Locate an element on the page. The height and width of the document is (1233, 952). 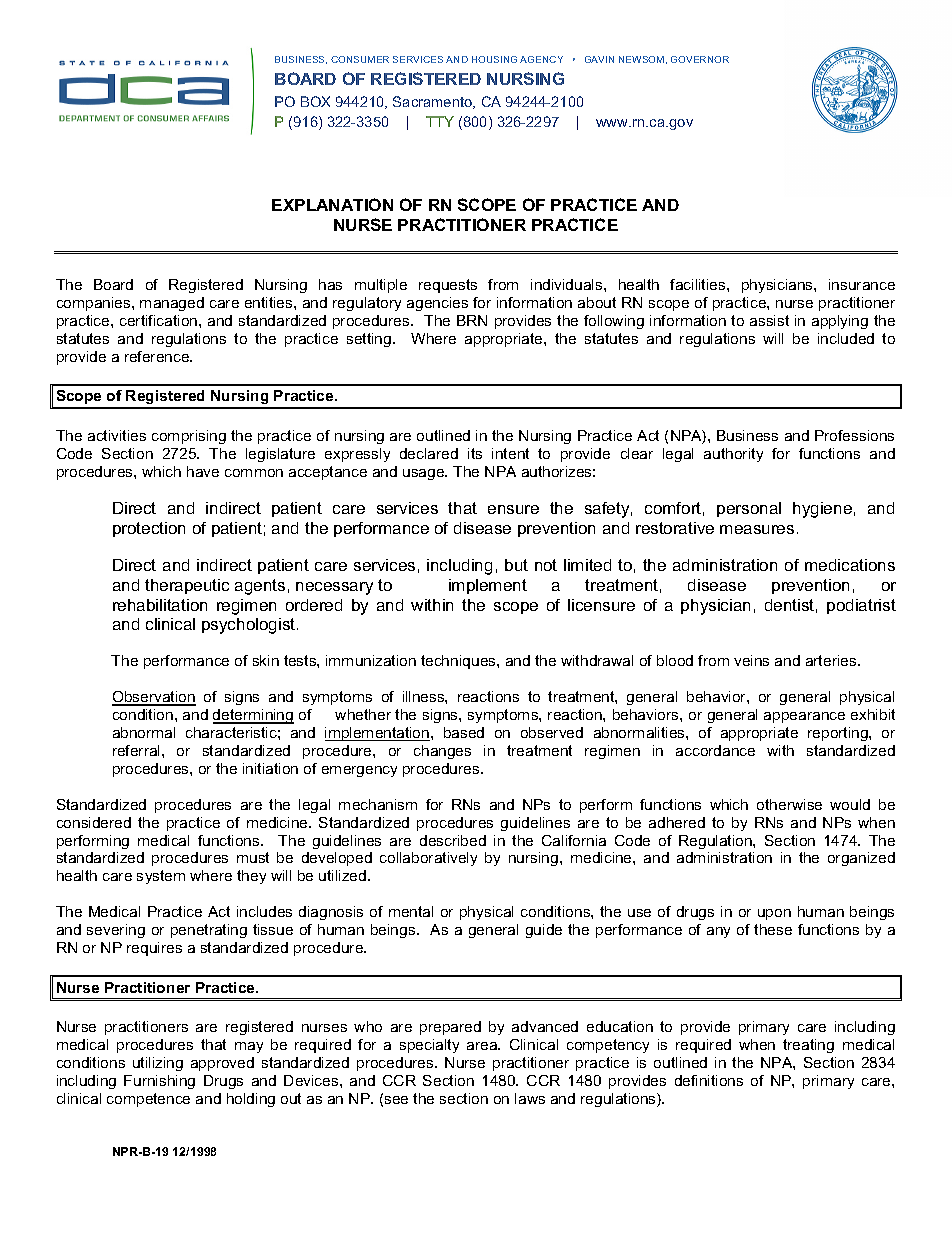
its is located at coordinates (475, 453).
